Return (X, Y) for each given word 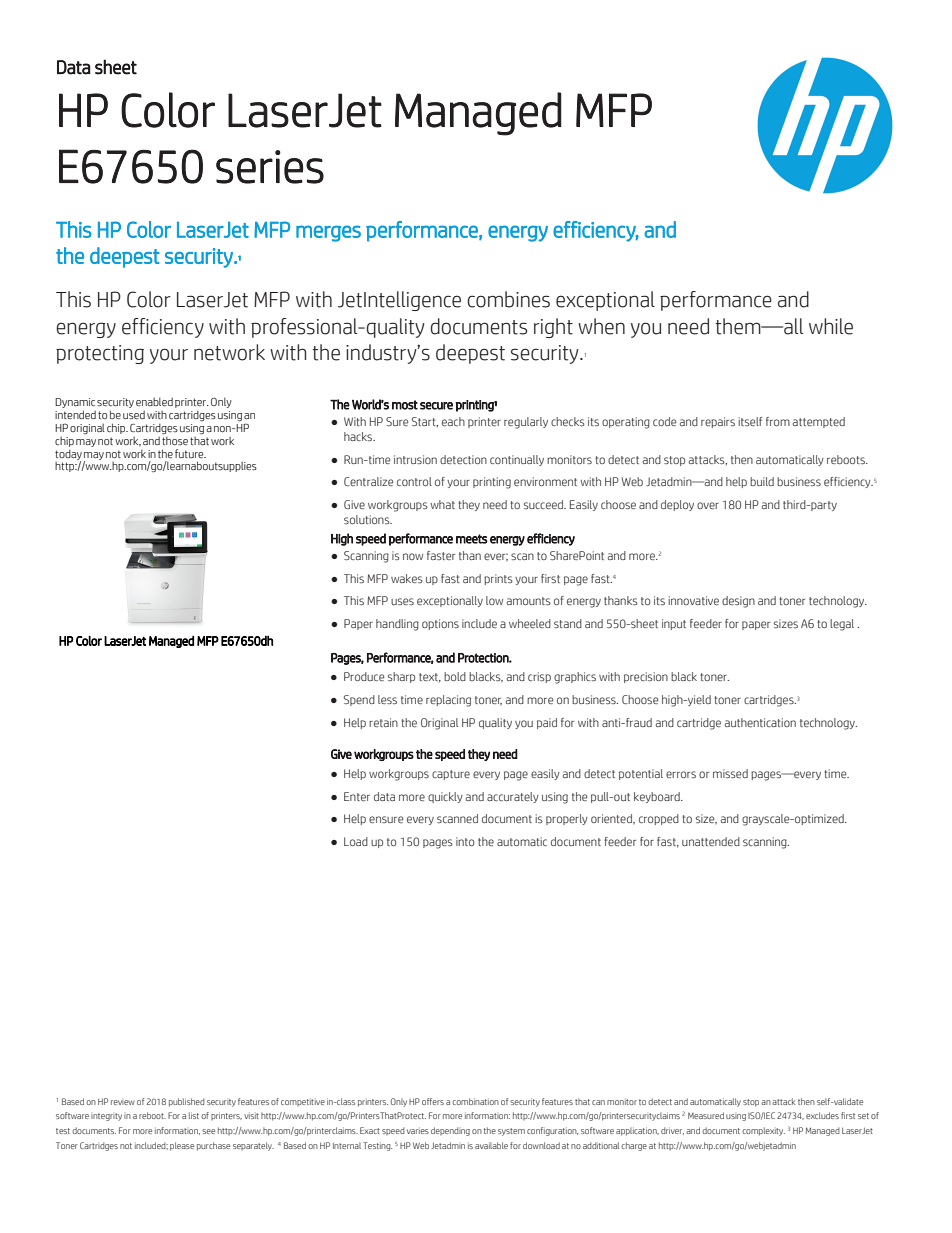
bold (455, 676)
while (831, 326)
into (465, 841)
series (270, 167)
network (229, 352)
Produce (364, 676)
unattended (711, 841)
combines (508, 299)
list (194, 1115)
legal (842, 625)
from (778, 421)
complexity (763, 1131)
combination (475, 1101)
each (453, 421)
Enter (357, 796)
